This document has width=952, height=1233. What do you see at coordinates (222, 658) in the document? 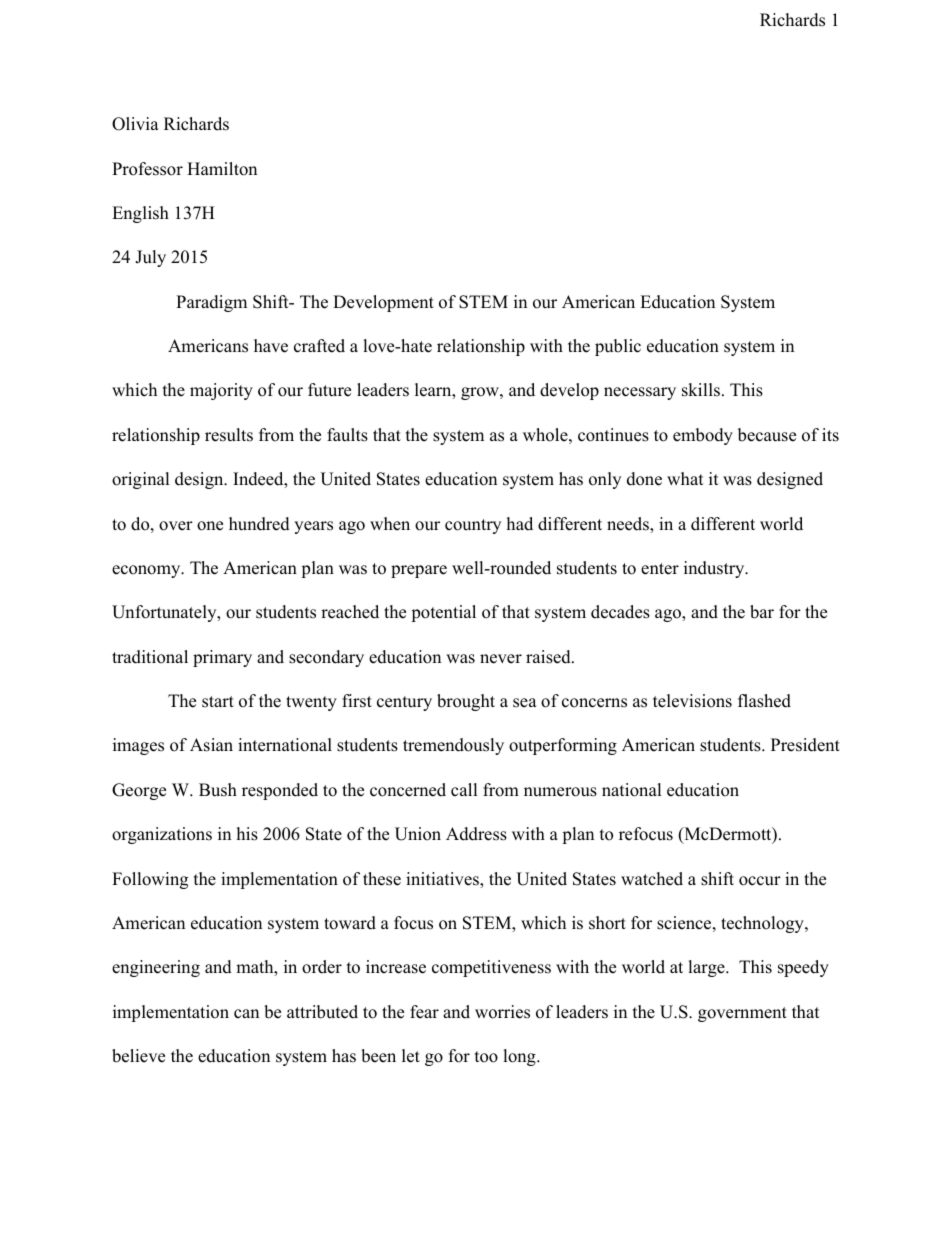
I see `primary` at bounding box center [222, 658].
